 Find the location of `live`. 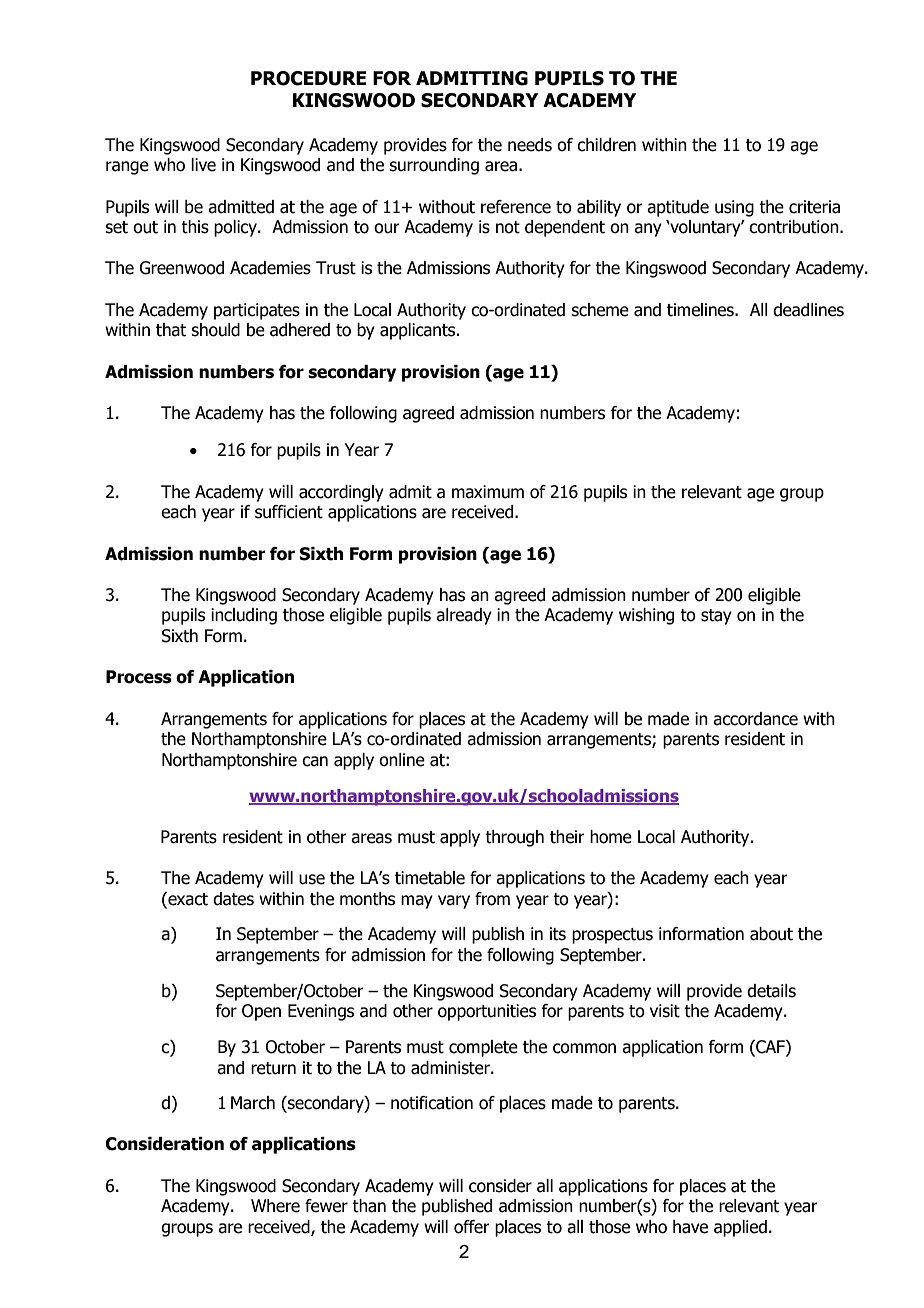

live is located at coordinates (203, 165).
